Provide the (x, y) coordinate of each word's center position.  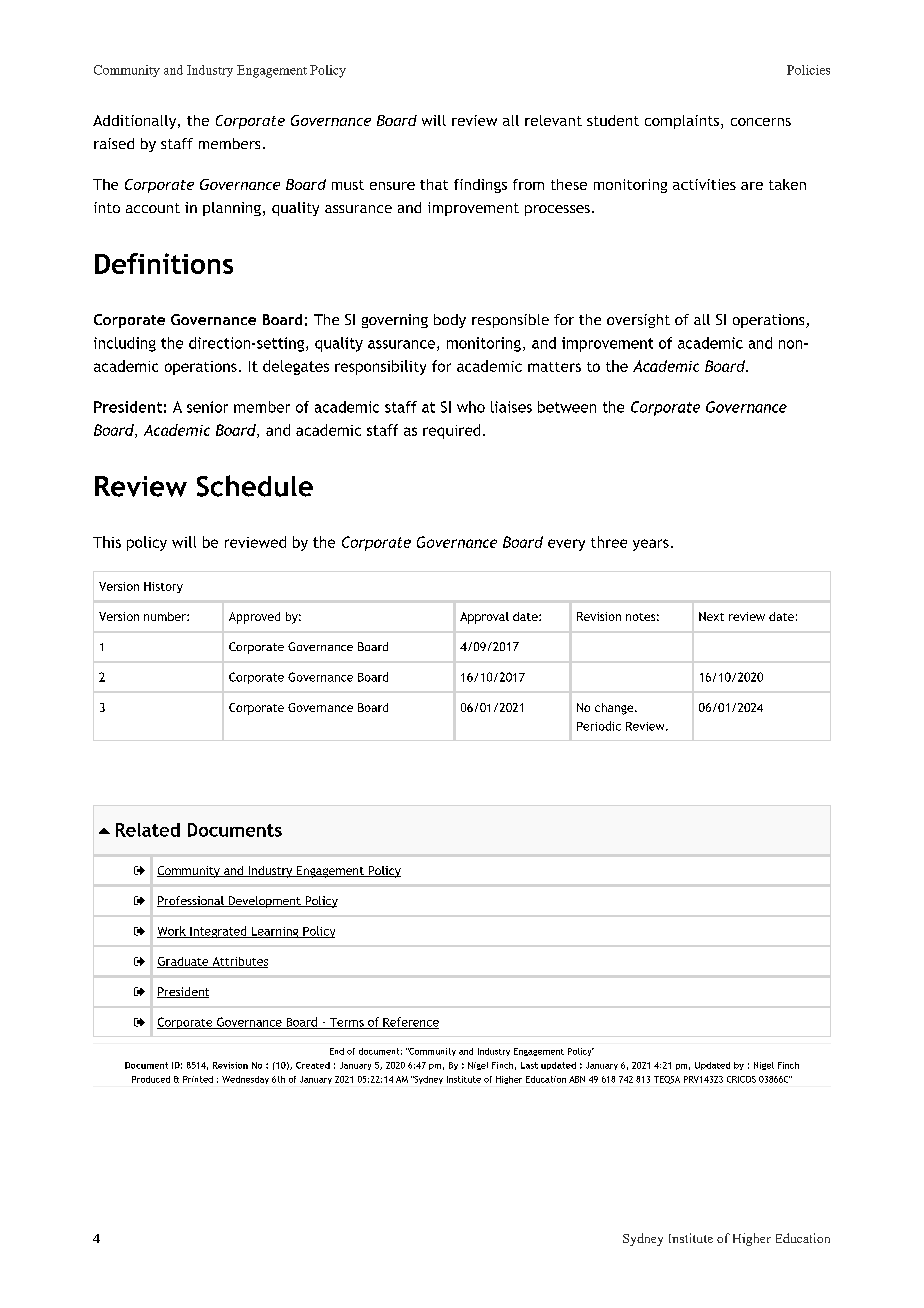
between (567, 407)
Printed (198, 1079)
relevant (553, 120)
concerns (761, 122)
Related (148, 830)
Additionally (136, 122)
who (471, 407)
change (615, 709)
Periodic (599, 726)
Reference (410, 1023)
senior (207, 407)
